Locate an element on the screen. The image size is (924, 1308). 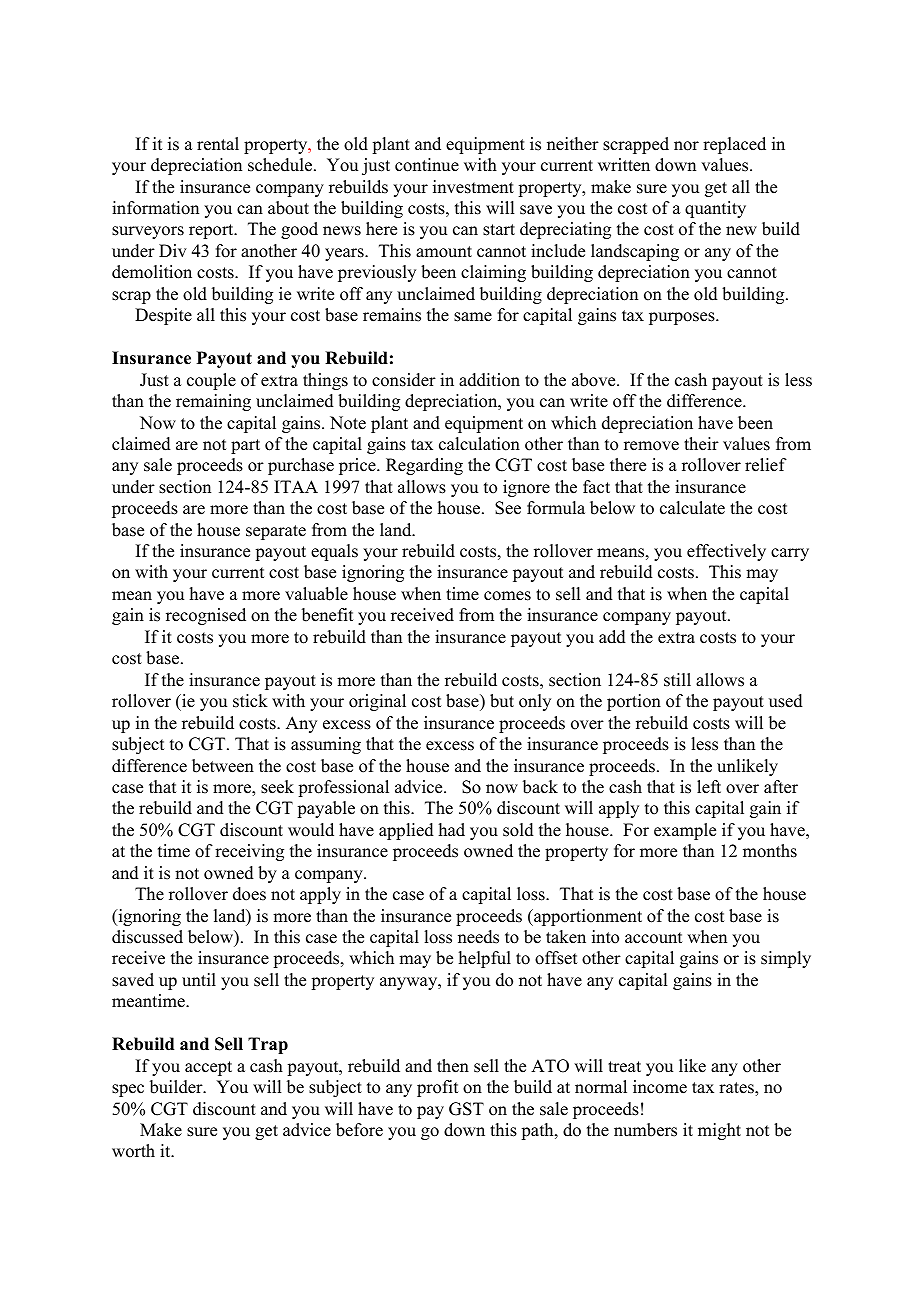
recognised is located at coordinates (206, 616).
